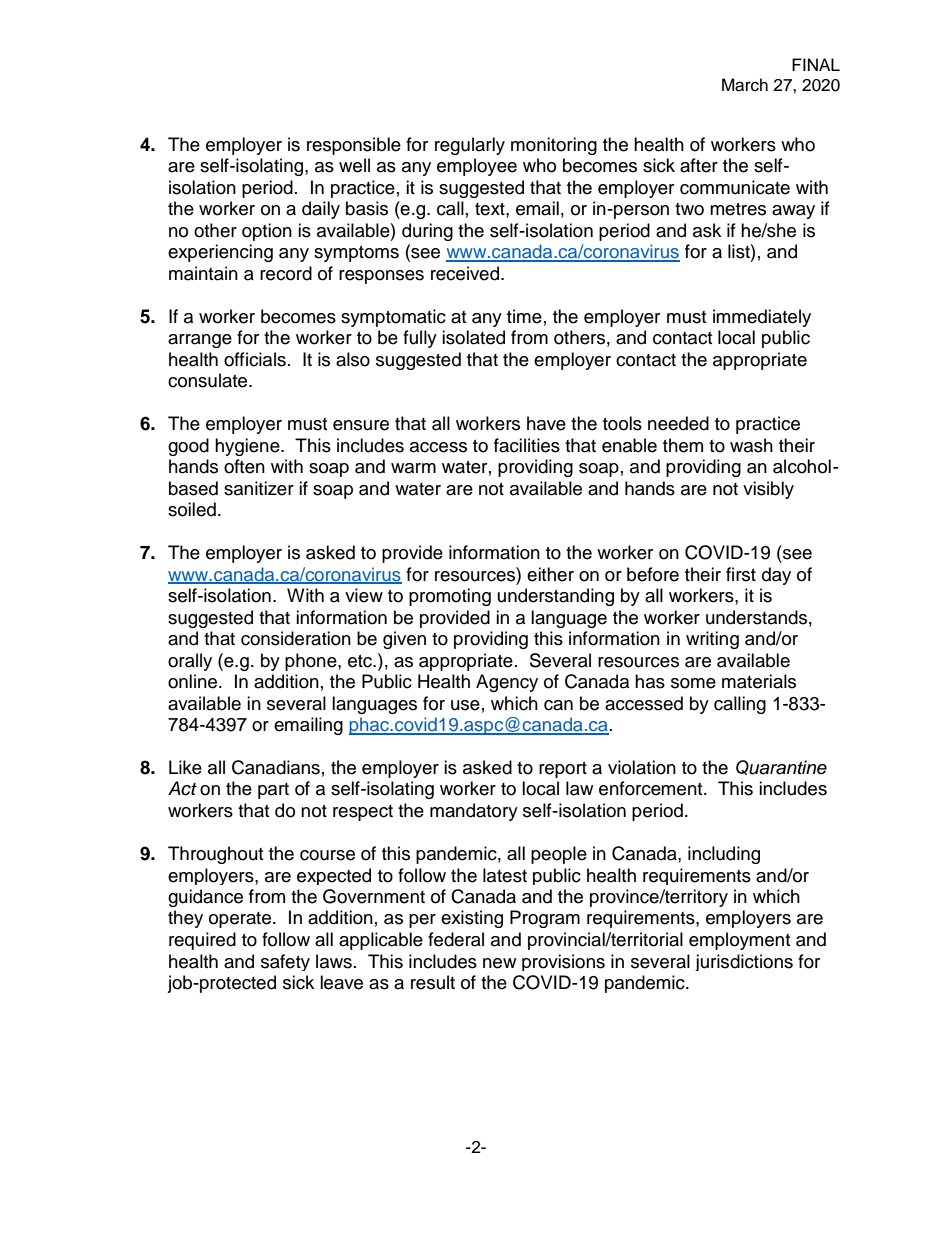 This page has width=952, height=1233. Describe the element at coordinates (192, 509) in the page. I see `soiled` at that location.
